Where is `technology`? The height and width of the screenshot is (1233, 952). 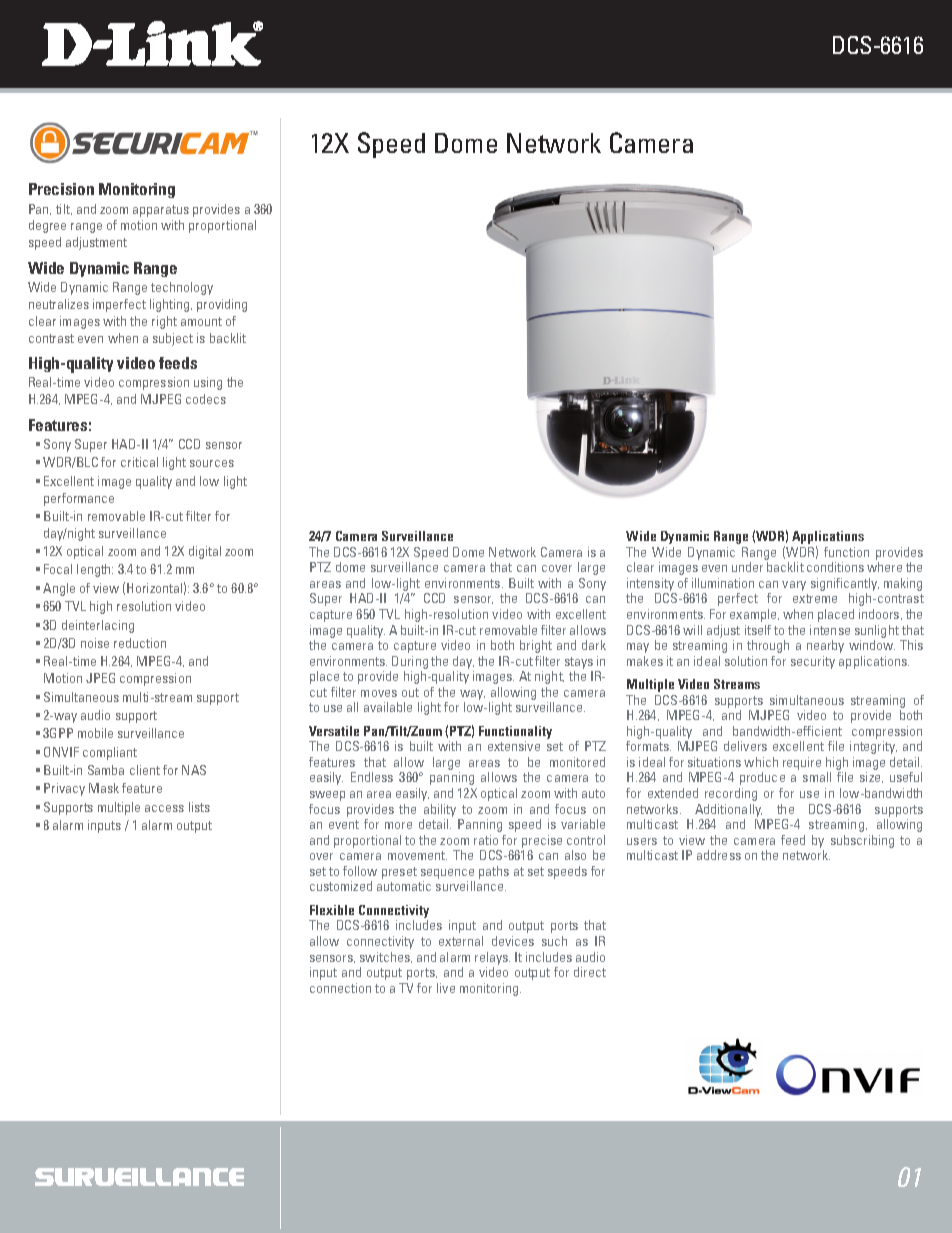 technology is located at coordinates (182, 288).
